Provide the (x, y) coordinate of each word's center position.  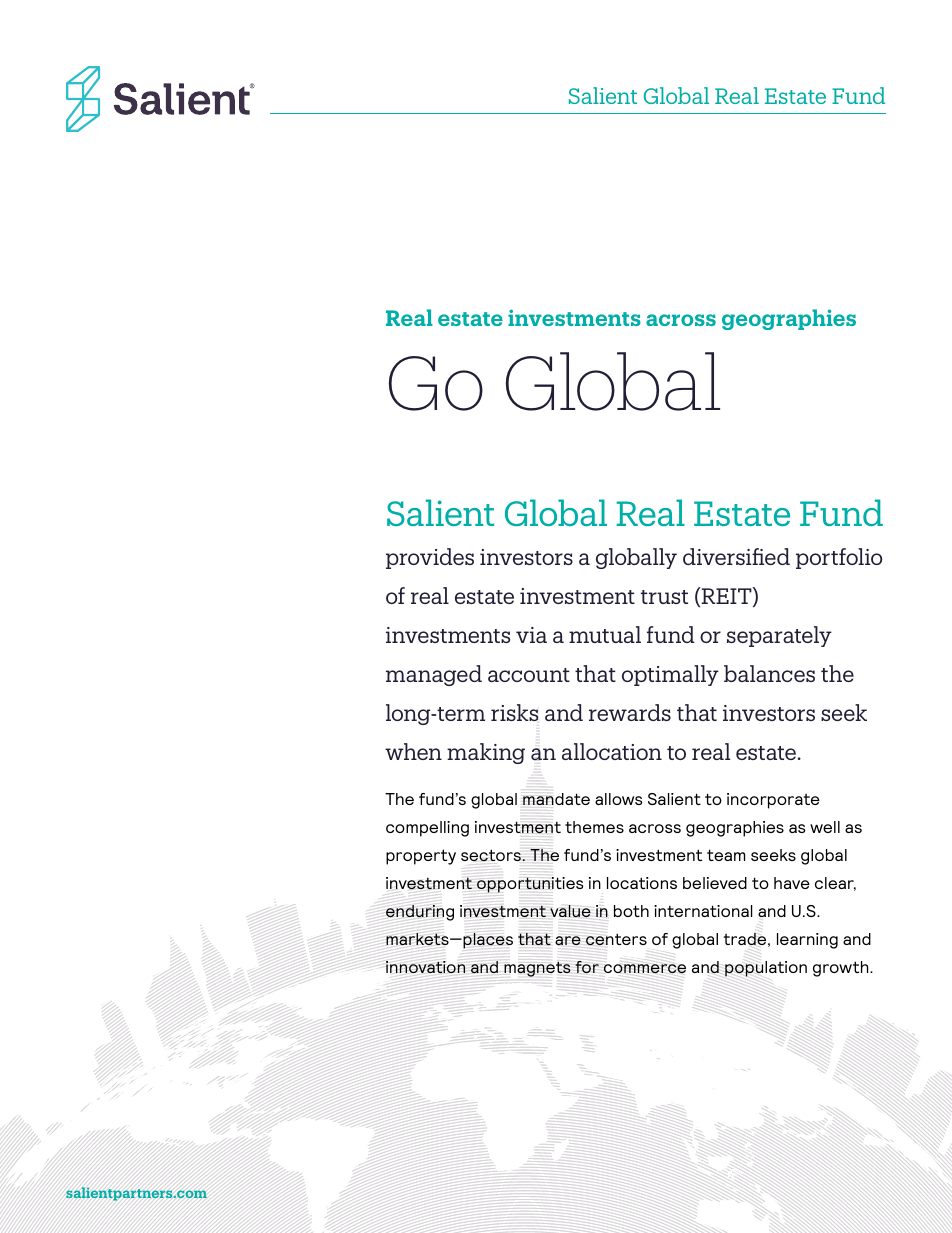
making (486, 753)
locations (642, 883)
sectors (491, 855)
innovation (425, 967)
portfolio (839, 558)
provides (430, 558)
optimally (670, 675)
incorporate (773, 801)
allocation (612, 751)
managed (434, 675)
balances (769, 673)
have (792, 883)
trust (664, 597)
